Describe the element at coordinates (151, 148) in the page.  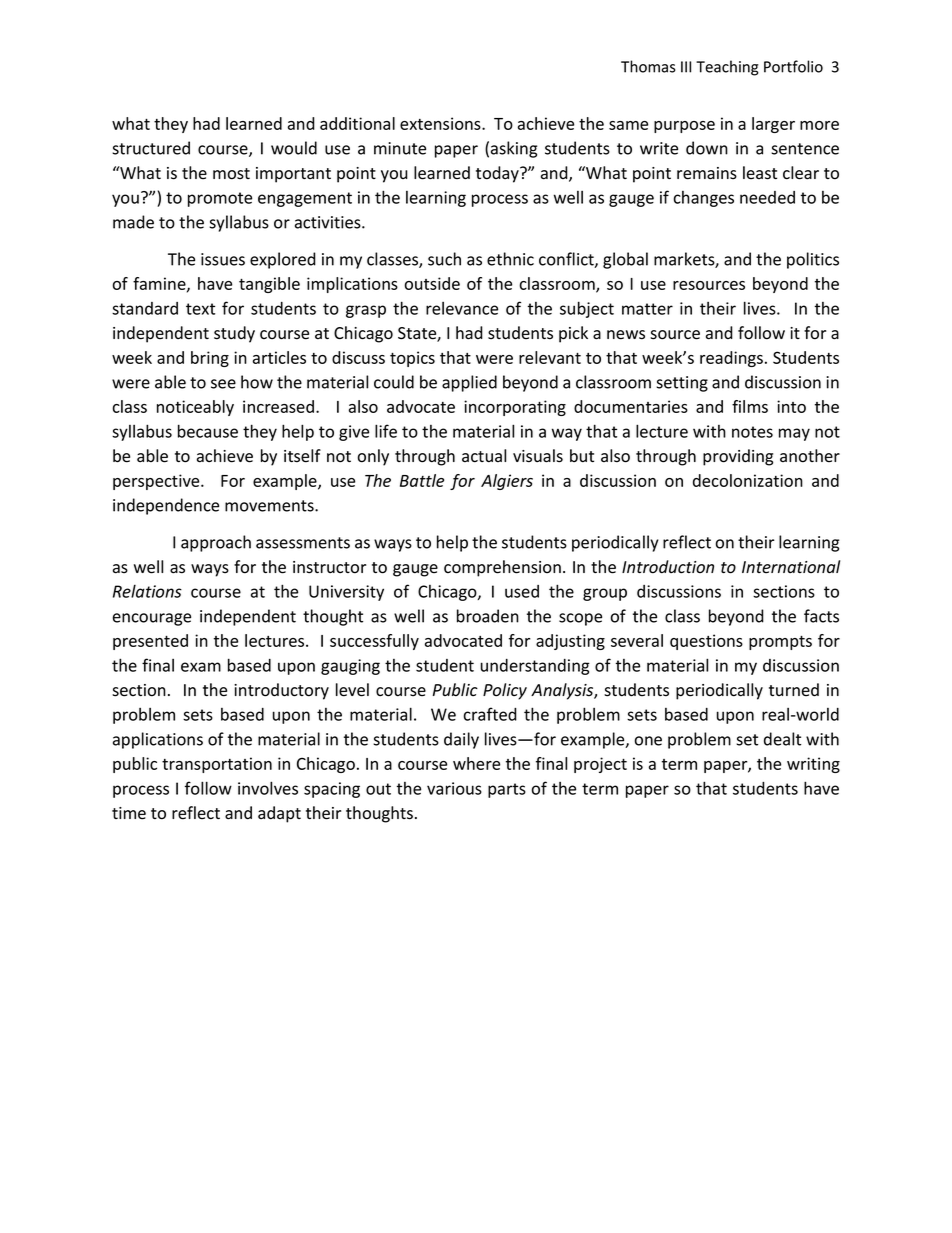
I see `structured` at that location.
